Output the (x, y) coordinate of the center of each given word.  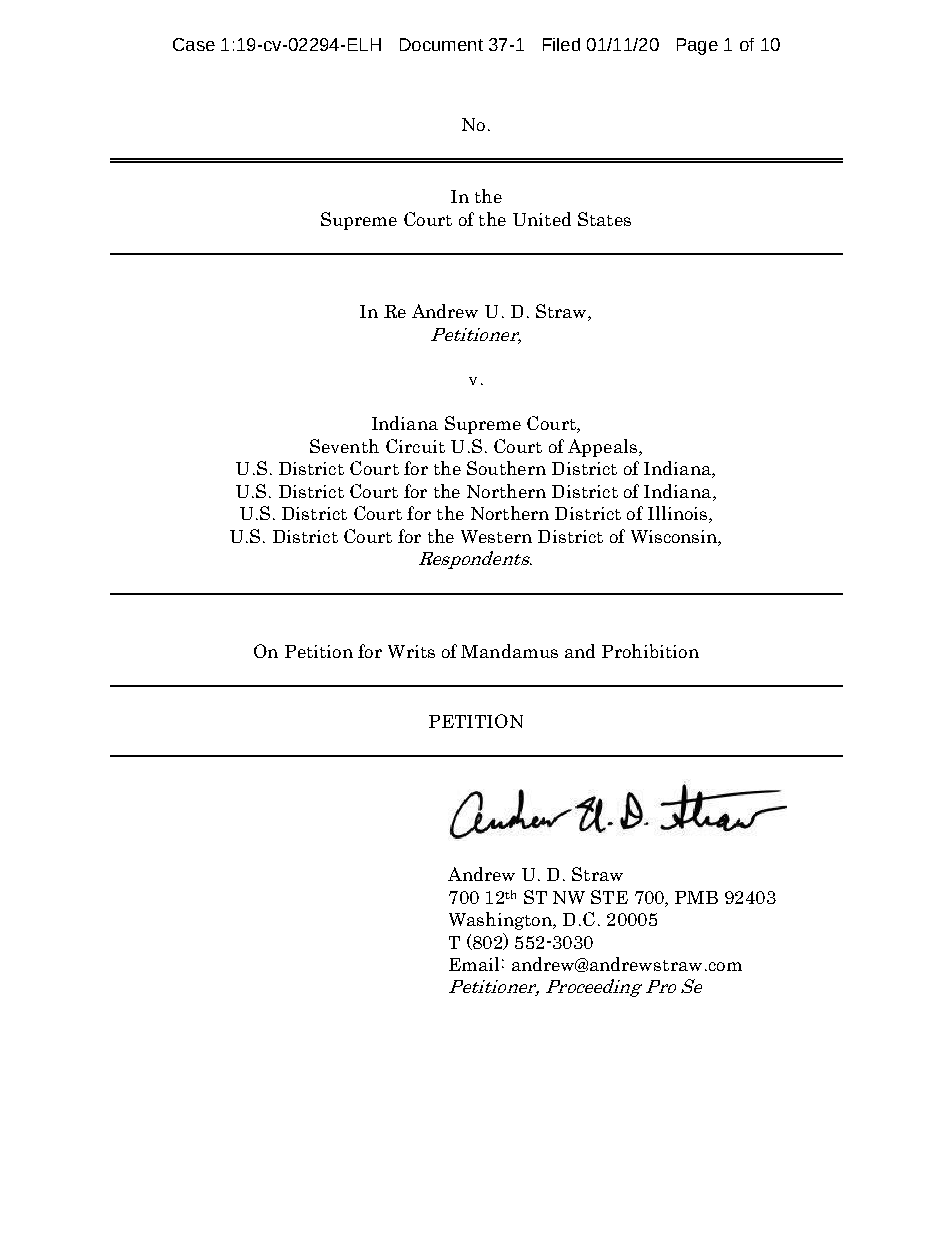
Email (474, 964)
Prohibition (650, 651)
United (542, 219)
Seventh (344, 446)
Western (496, 536)
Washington (501, 921)
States (604, 219)
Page (697, 46)
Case (194, 44)
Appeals (602, 448)
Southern (506, 468)
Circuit (415, 446)
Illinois (679, 514)
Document (441, 44)
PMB (696, 897)
